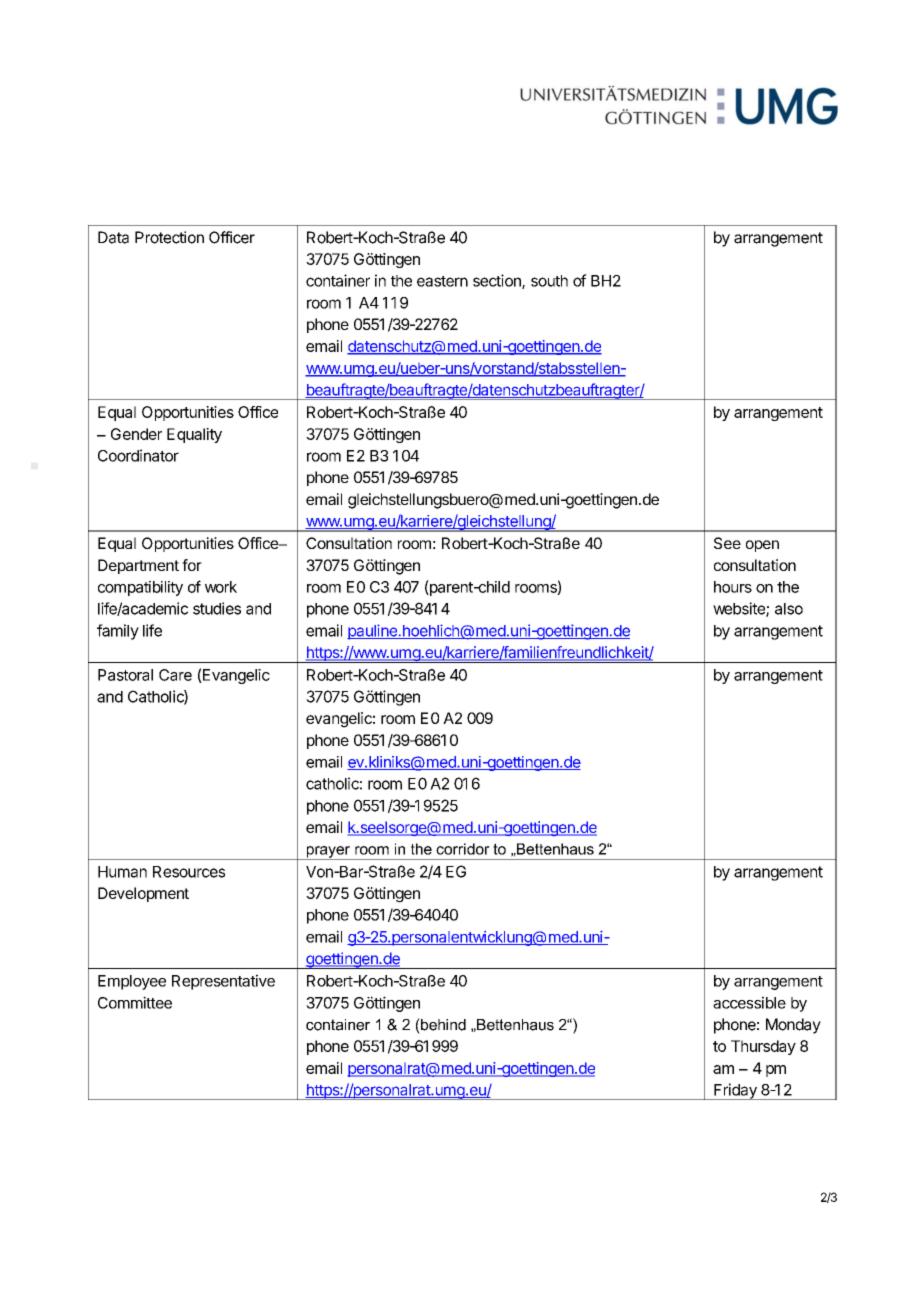  What do you see at coordinates (169, 237) in the screenshot?
I see `Protection` at bounding box center [169, 237].
